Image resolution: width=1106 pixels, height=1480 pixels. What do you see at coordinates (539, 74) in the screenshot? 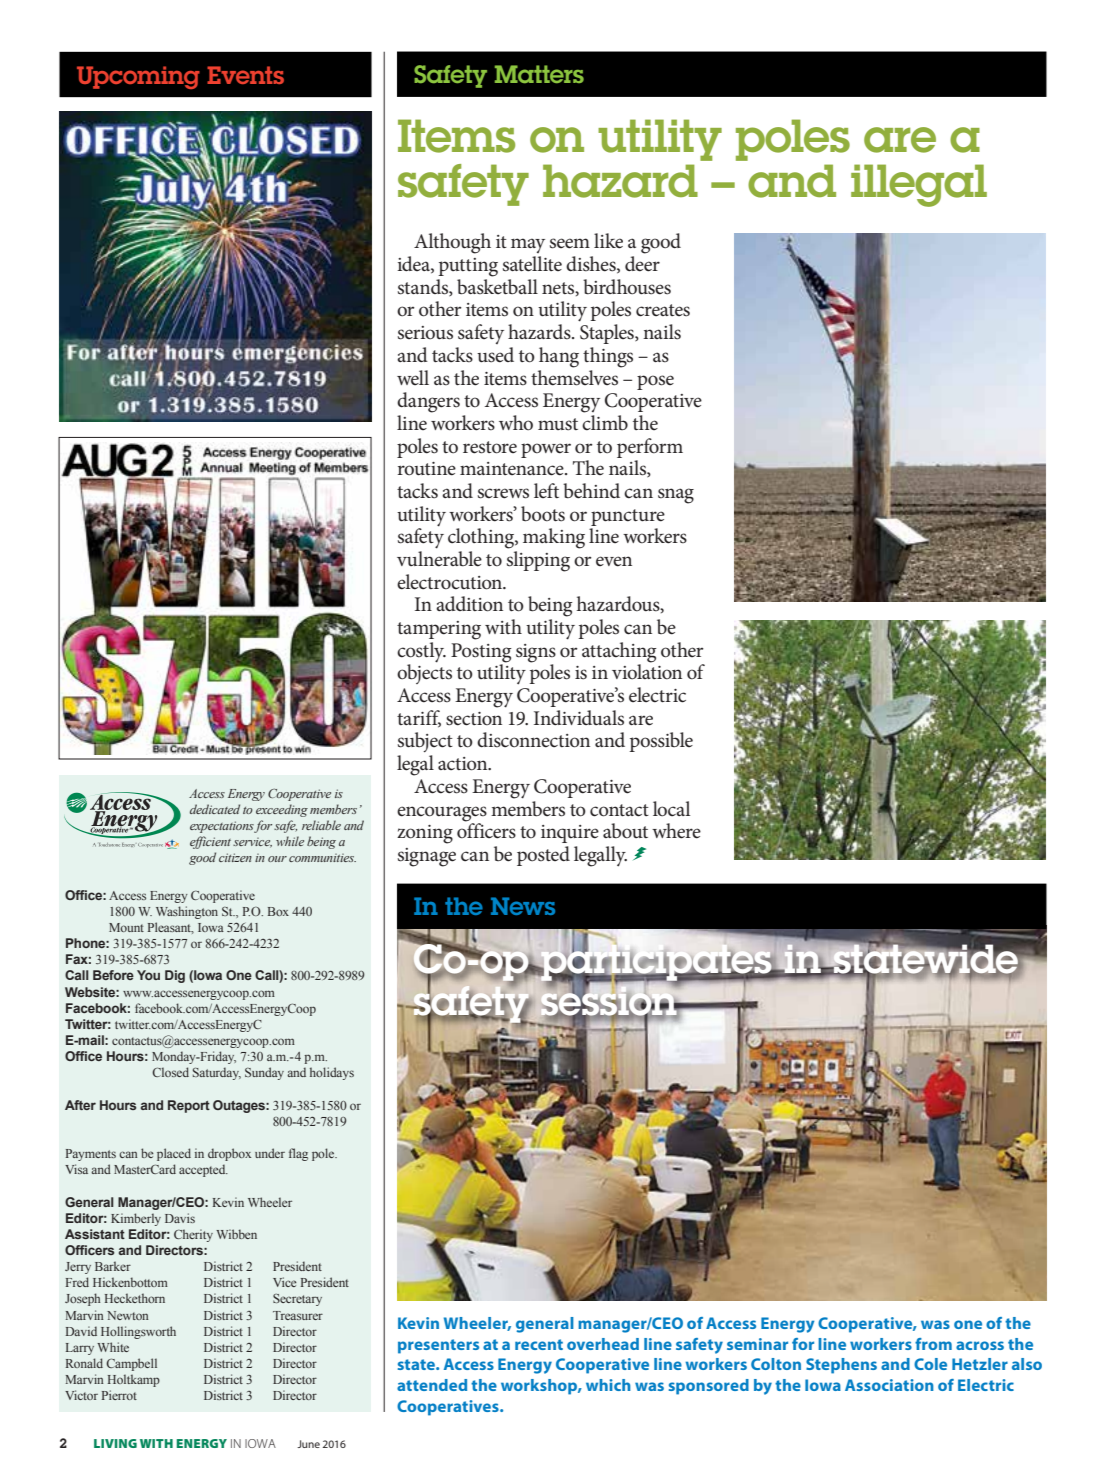
I see `Matters` at bounding box center [539, 74].
